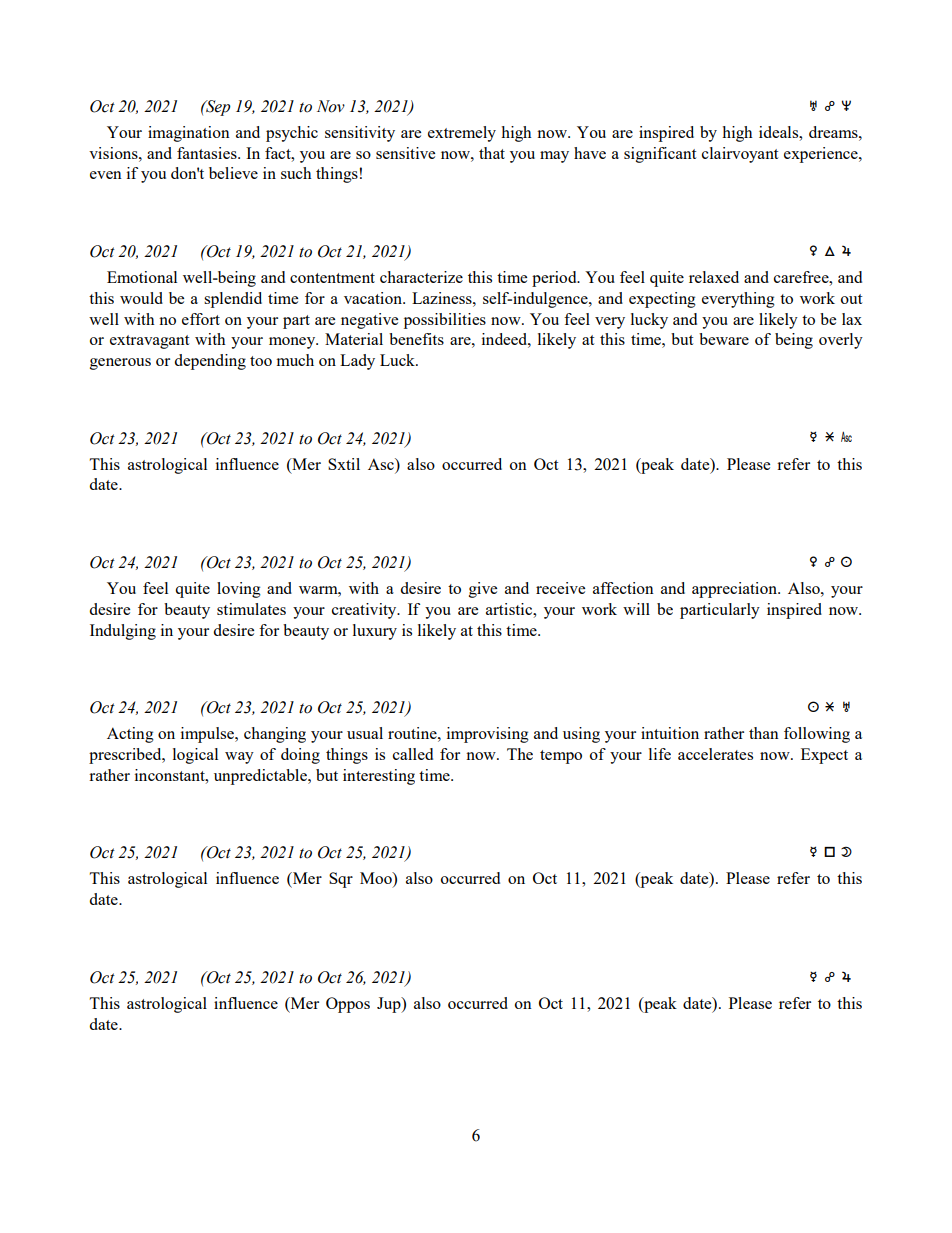 This page has width=952, height=1233. Describe the element at coordinates (123, 632) in the page. I see `Indulging` at that location.
